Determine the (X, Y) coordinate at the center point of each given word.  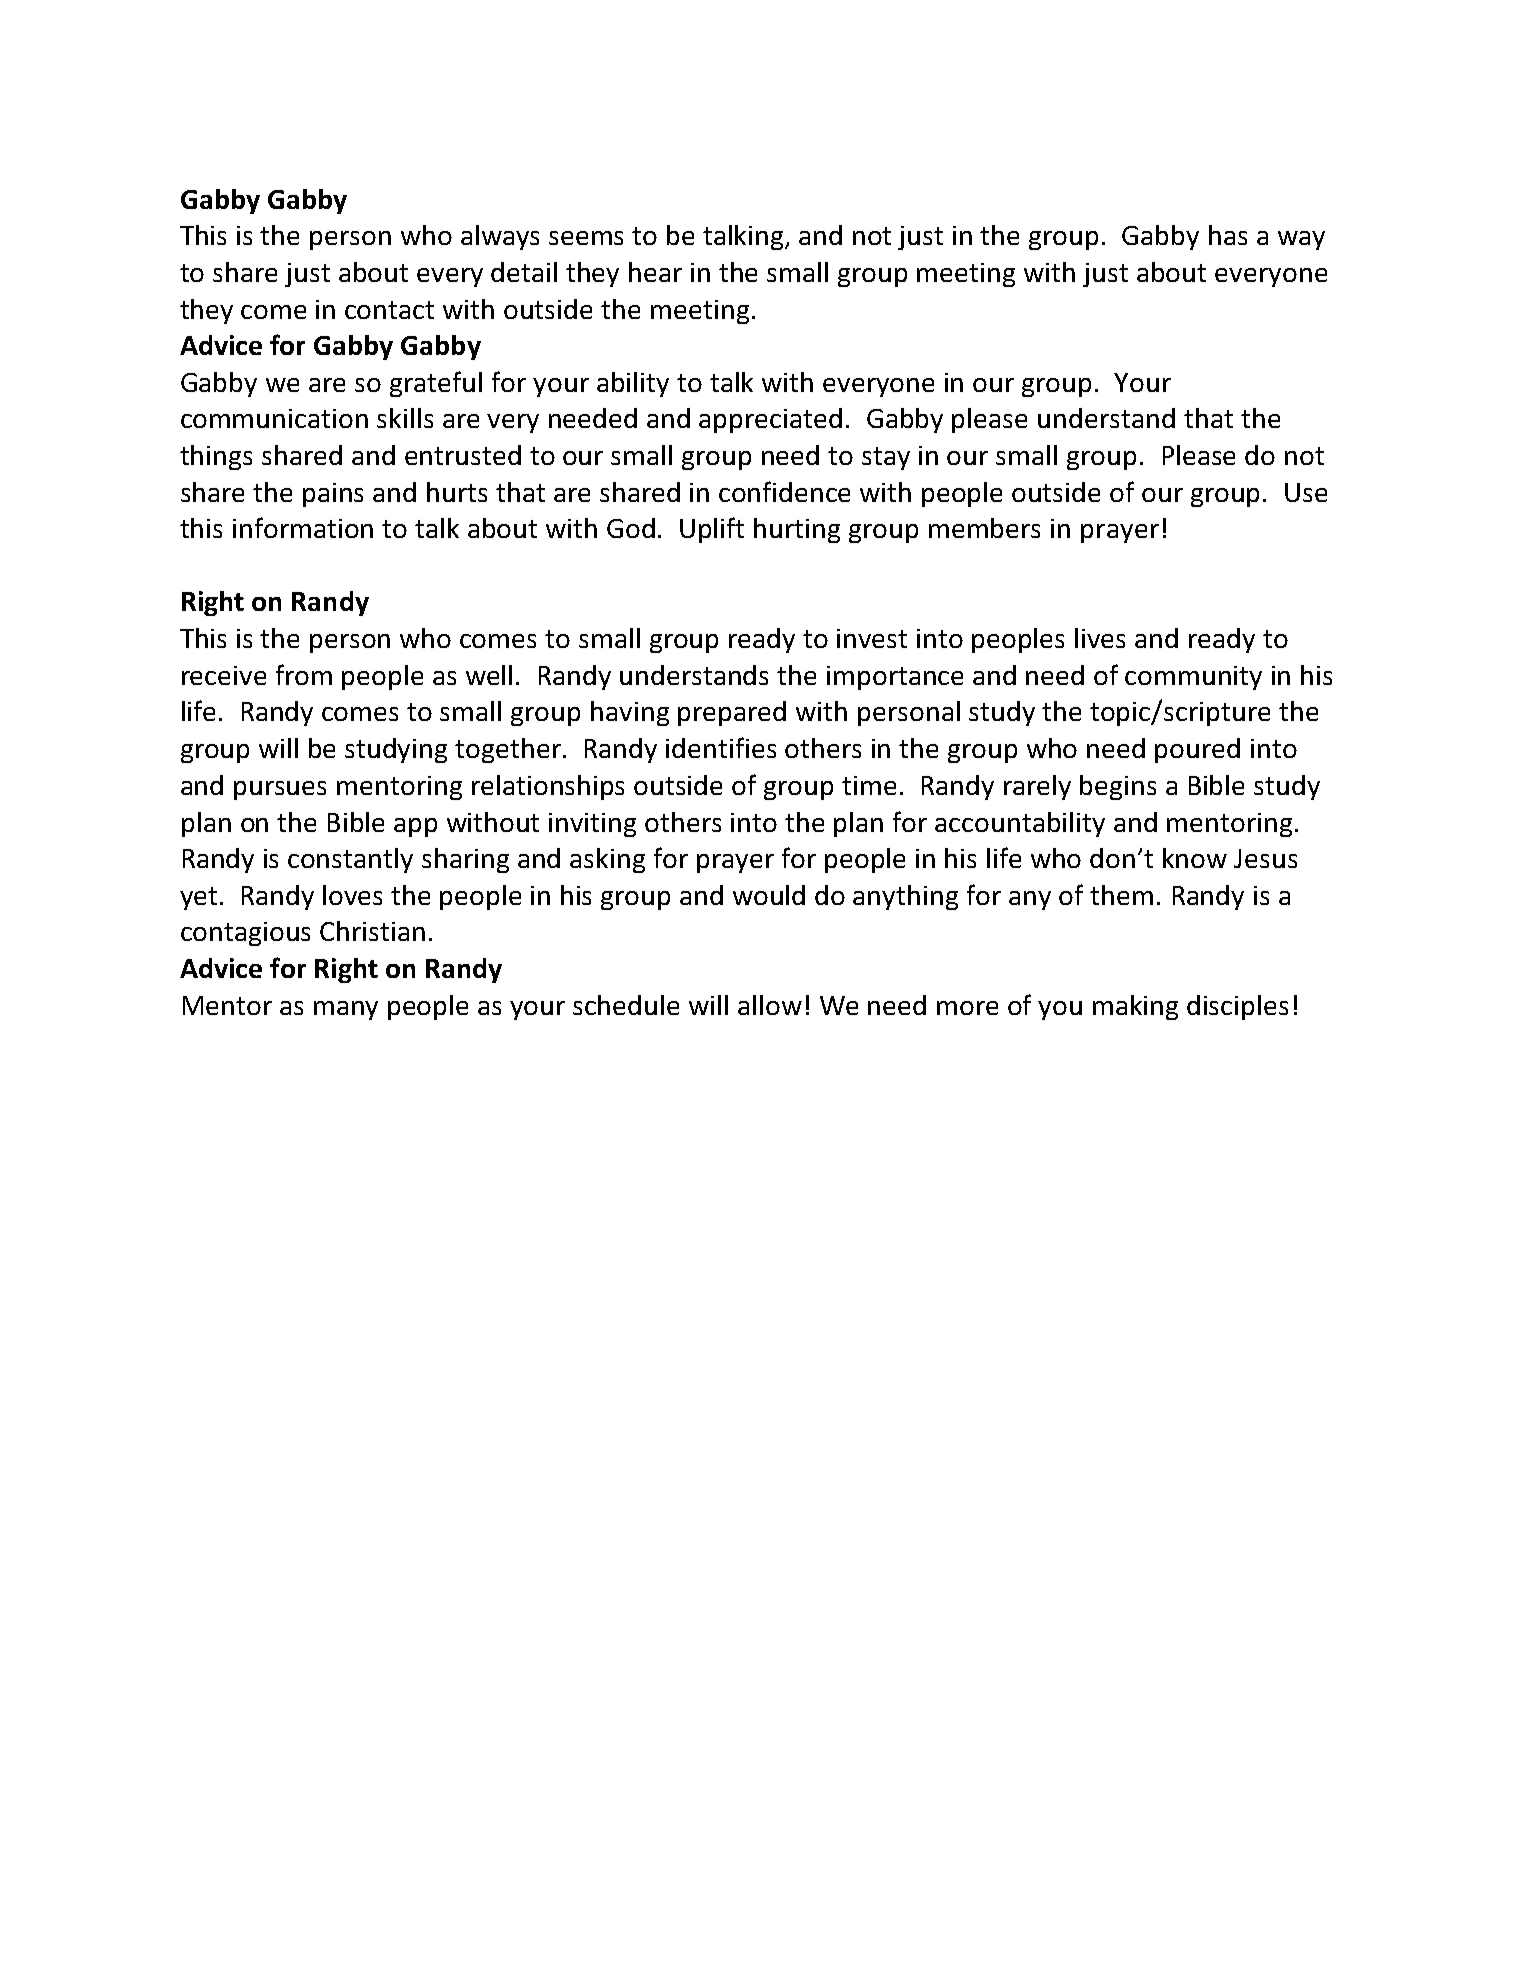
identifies (721, 747)
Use (1306, 492)
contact (389, 310)
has (1228, 235)
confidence (784, 491)
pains (333, 495)
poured (1197, 750)
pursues (280, 790)
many (346, 1010)
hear (655, 272)
